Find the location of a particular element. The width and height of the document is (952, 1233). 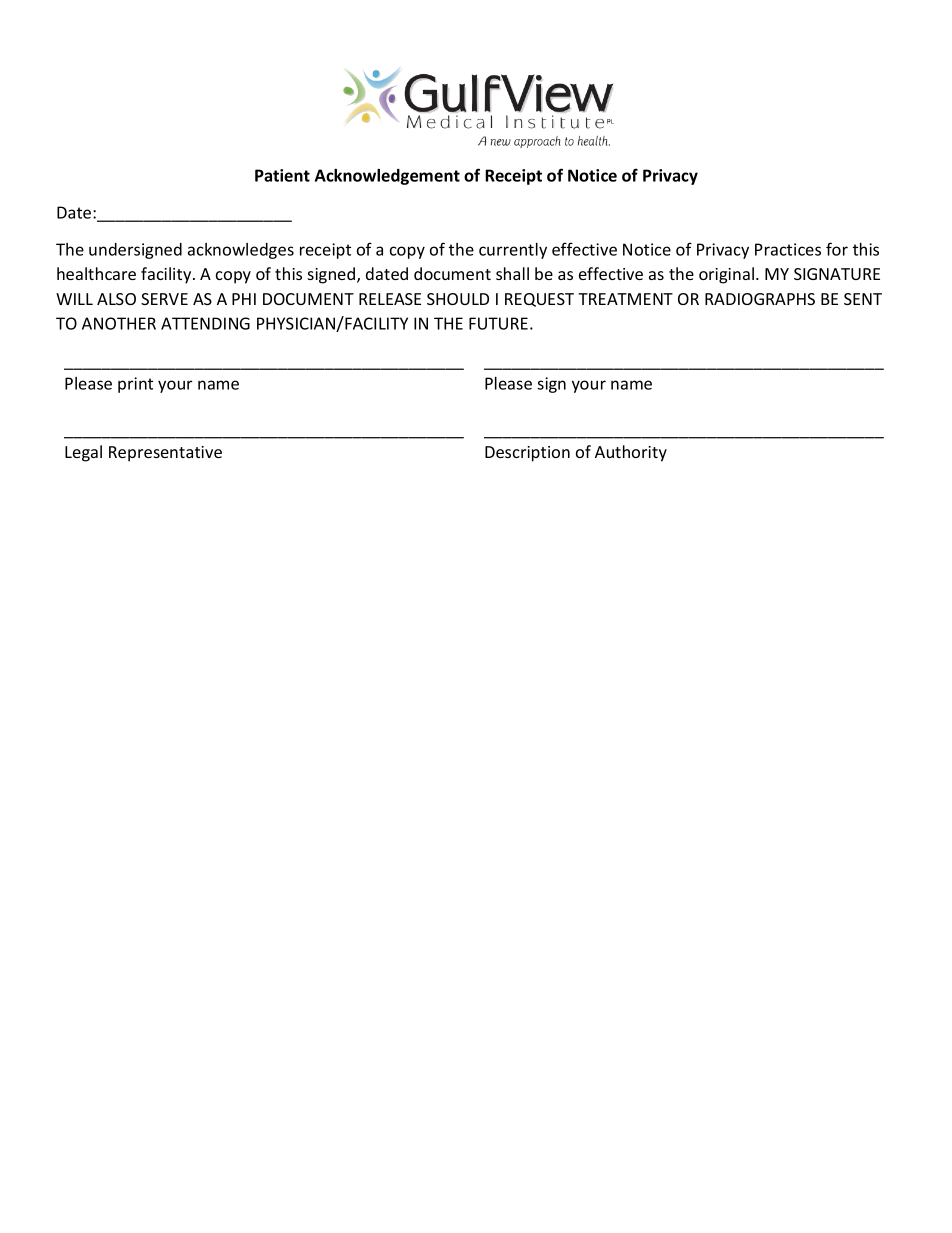

ANOTHER is located at coordinates (119, 323).
